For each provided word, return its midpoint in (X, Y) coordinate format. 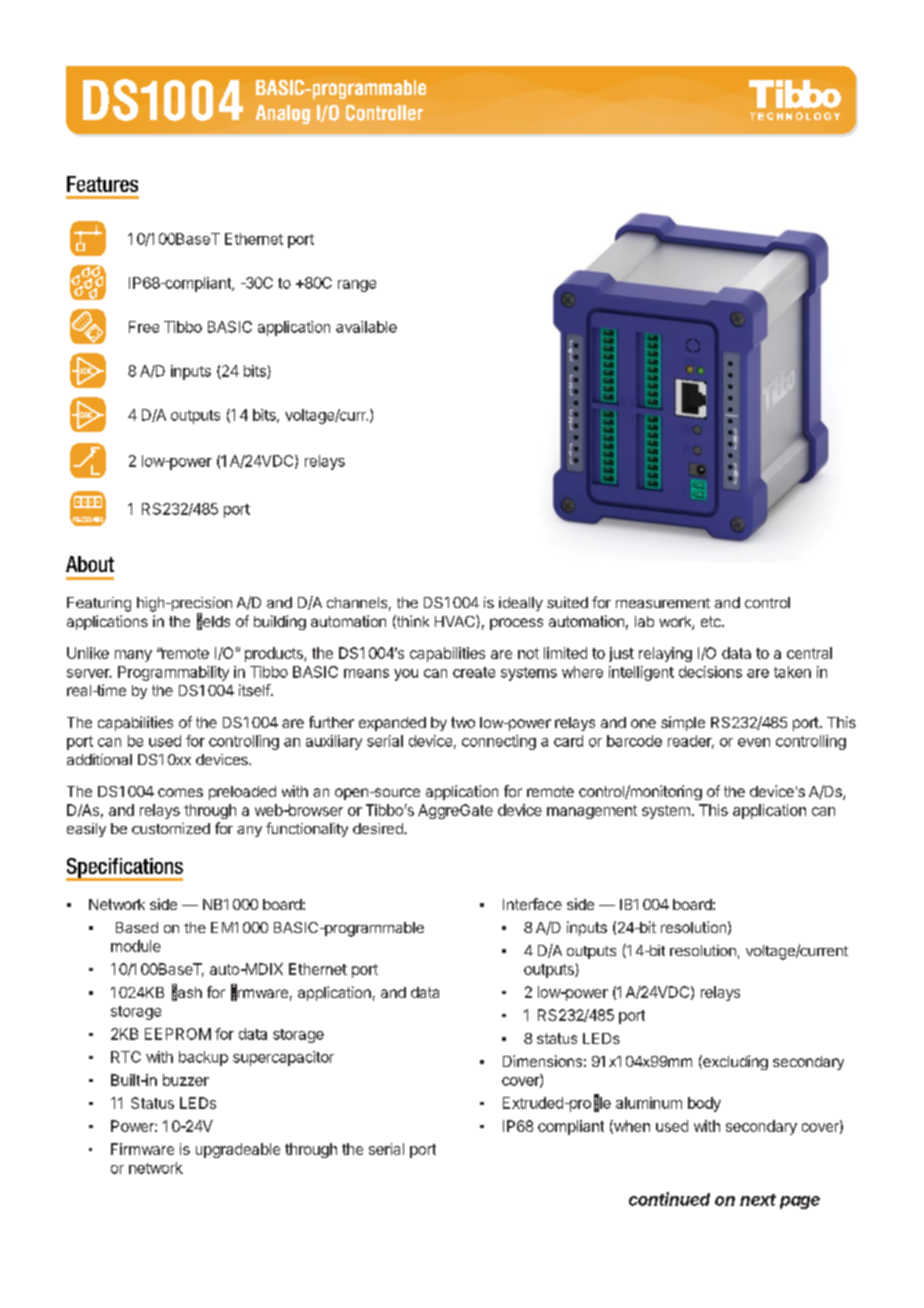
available (366, 327)
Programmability (173, 673)
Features (102, 184)
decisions (710, 672)
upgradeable (238, 1150)
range (357, 286)
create (474, 672)
